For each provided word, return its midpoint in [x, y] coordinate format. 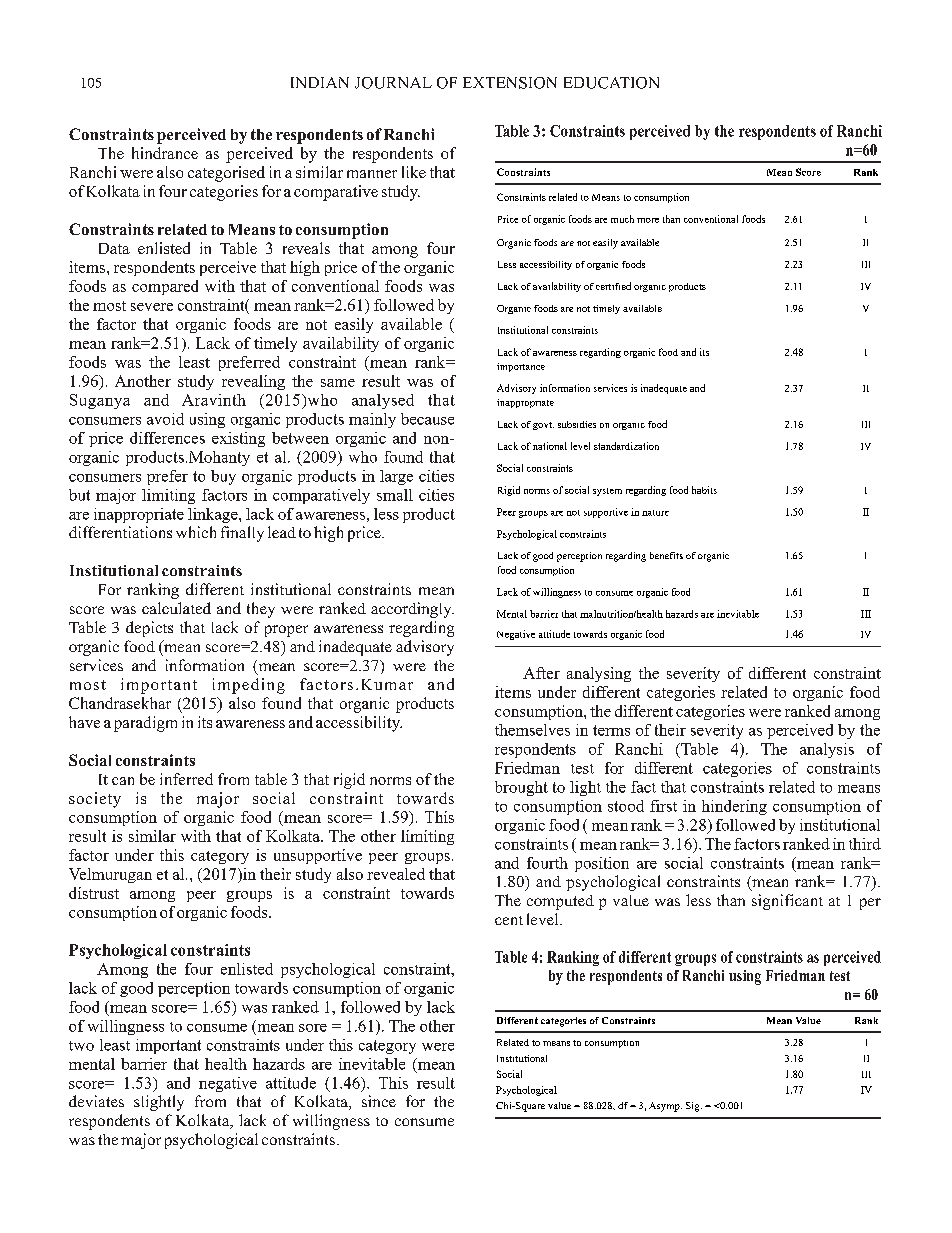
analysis [827, 750]
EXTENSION [510, 83]
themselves [532, 730]
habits [704, 490]
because [427, 419]
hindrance [165, 153]
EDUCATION [611, 83]
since [379, 1101]
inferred [186, 779]
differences [167, 438]
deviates [96, 1101]
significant [787, 902]
